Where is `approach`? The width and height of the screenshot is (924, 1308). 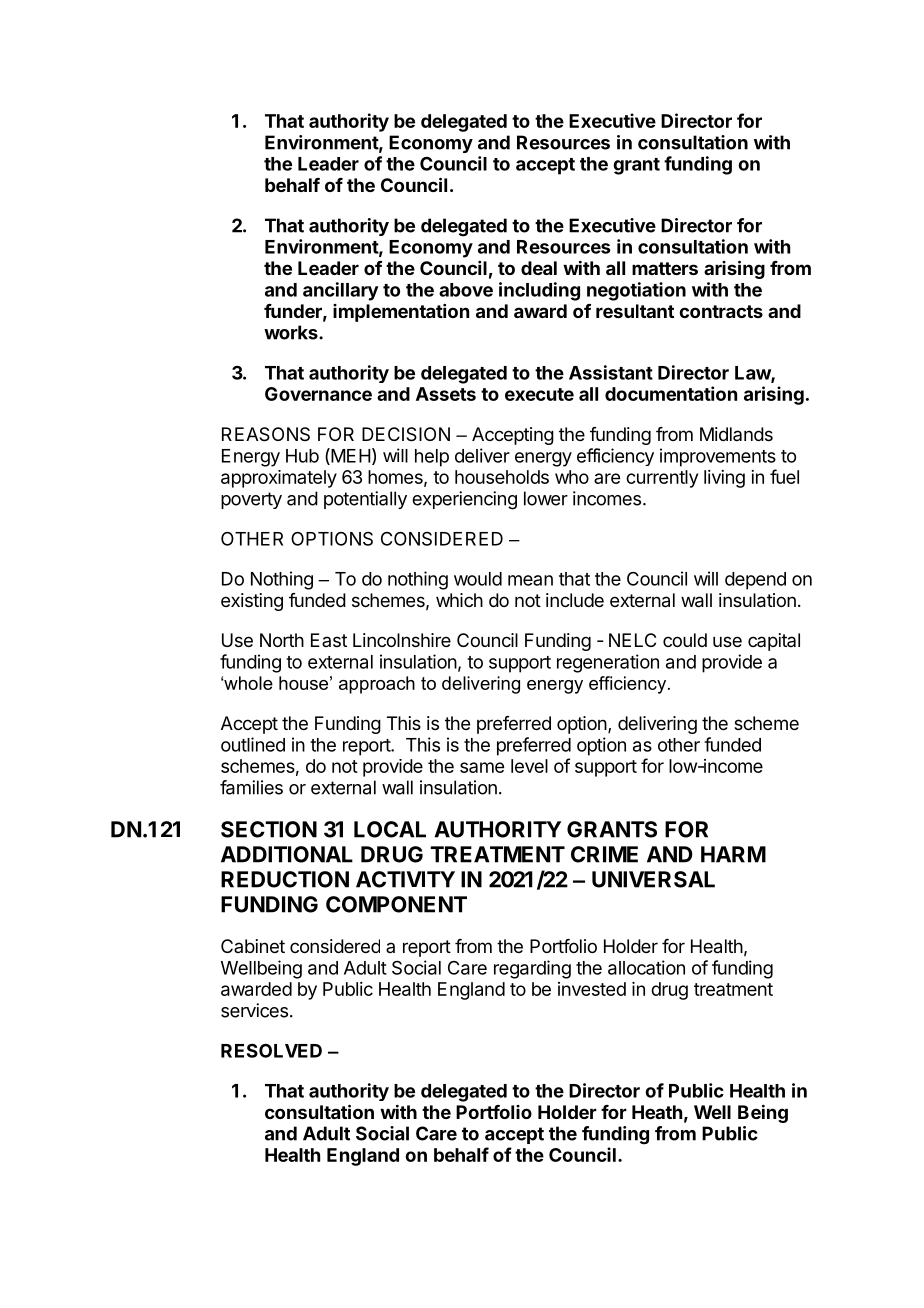
approach is located at coordinates (377, 685).
